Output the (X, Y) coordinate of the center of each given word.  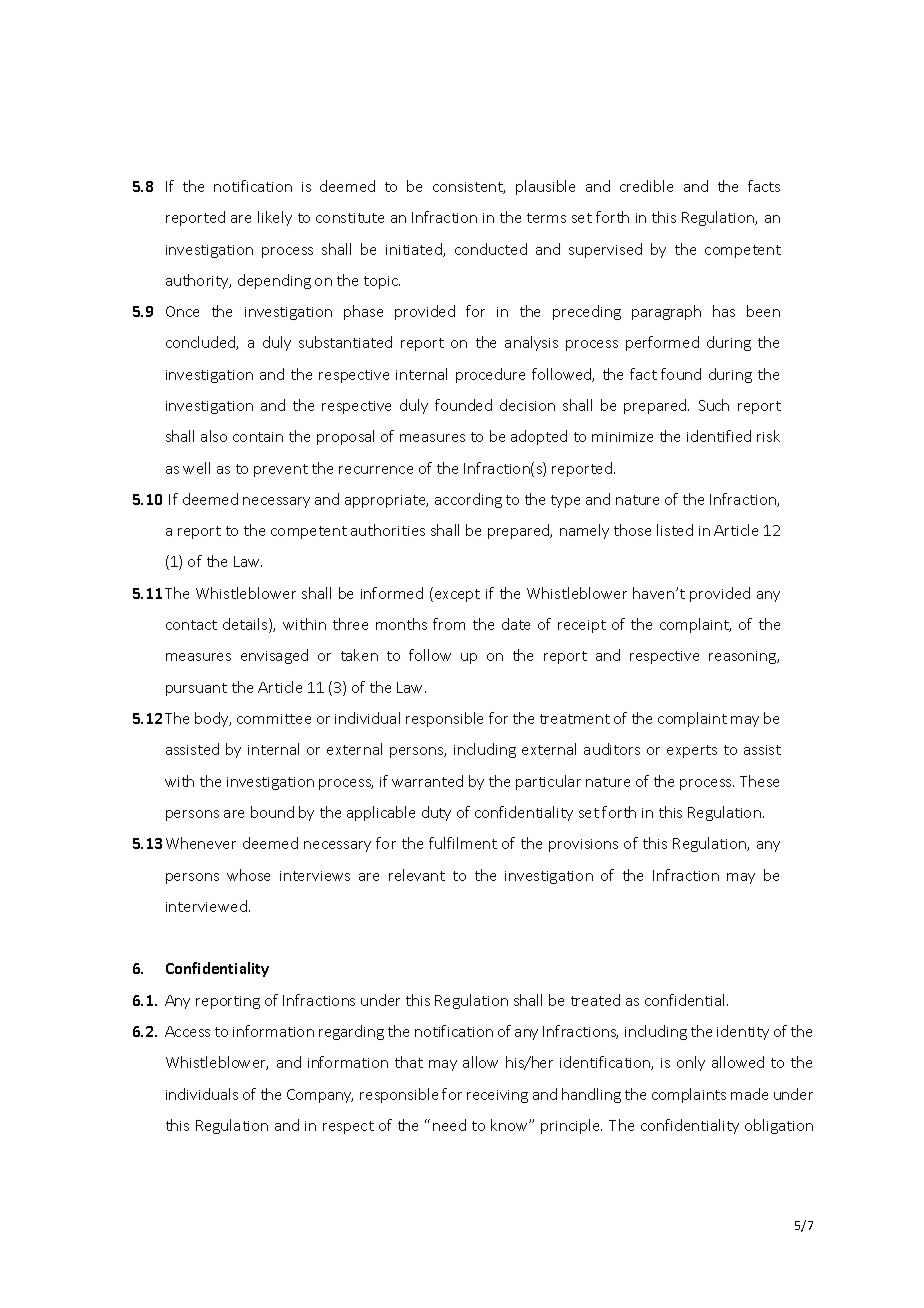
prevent (281, 470)
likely (275, 218)
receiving (497, 1096)
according (468, 500)
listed (675, 530)
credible (646, 186)
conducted (491, 249)
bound (272, 812)
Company (320, 1096)
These (759, 781)
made (749, 1094)
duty (436, 813)
